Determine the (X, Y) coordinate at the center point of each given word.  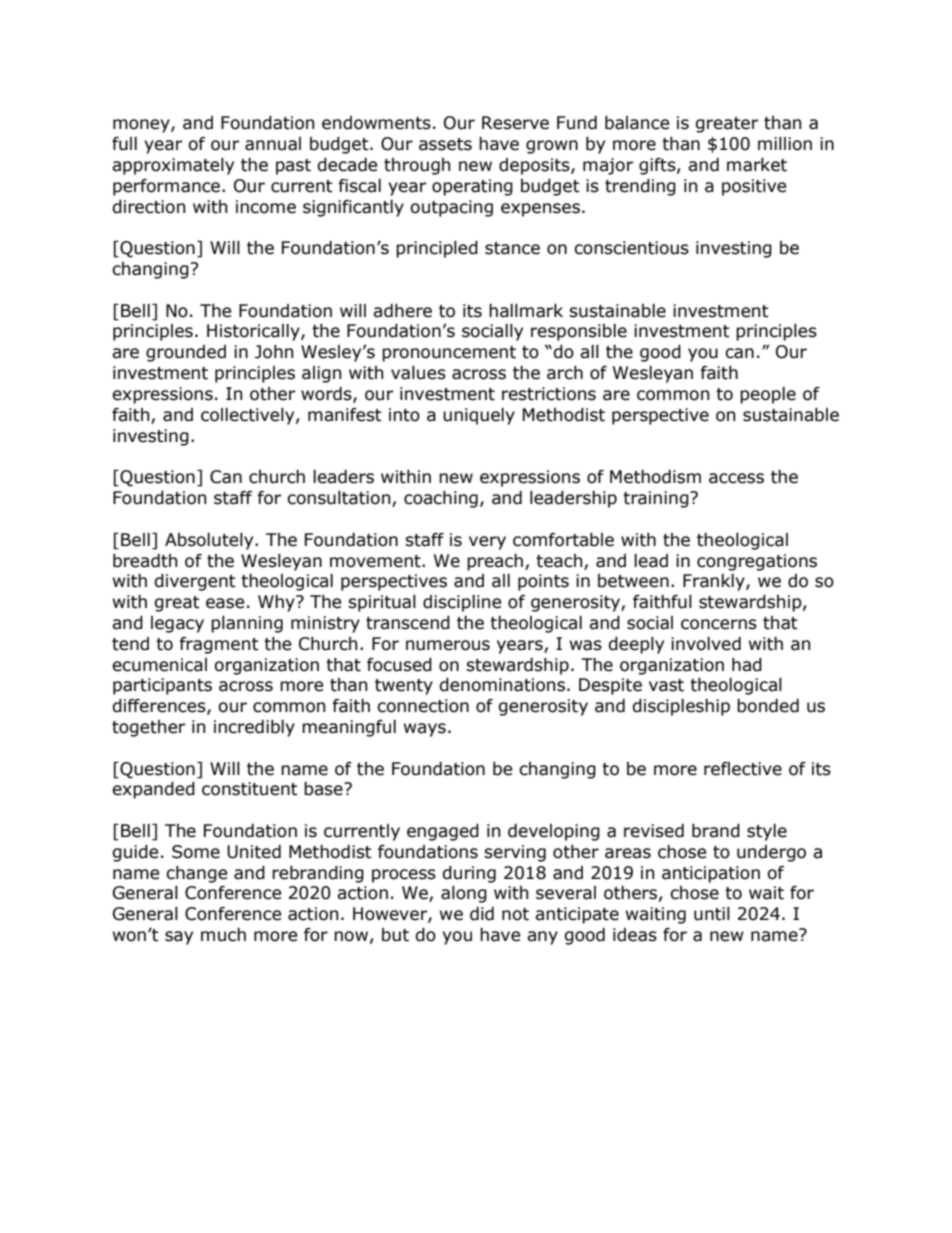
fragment (219, 645)
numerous (448, 645)
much (223, 935)
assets (445, 144)
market (757, 165)
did (482, 914)
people (768, 395)
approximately (173, 166)
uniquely (479, 416)
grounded (186, 353)
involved (706, 644)
